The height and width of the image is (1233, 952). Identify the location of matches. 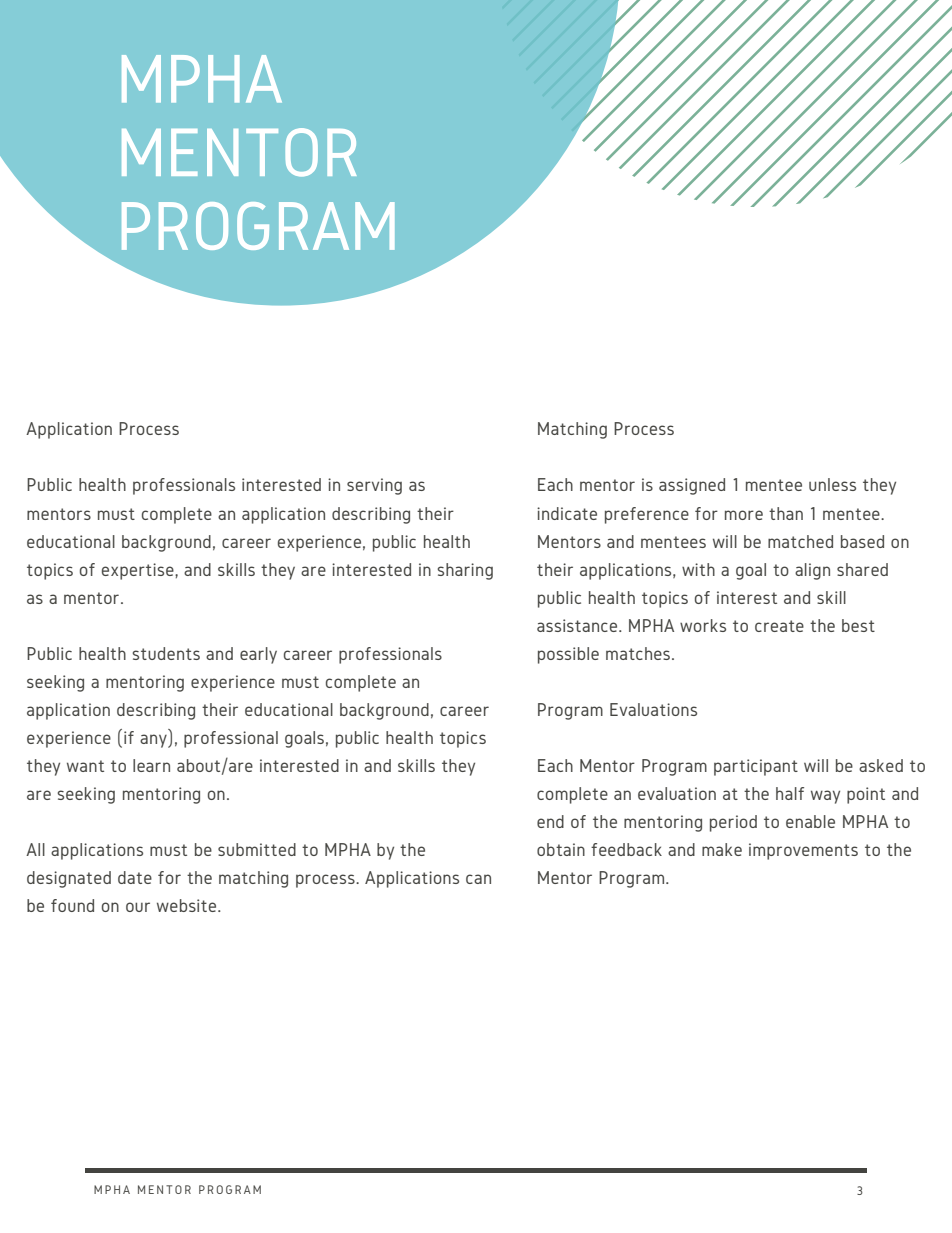
(638, 653).
